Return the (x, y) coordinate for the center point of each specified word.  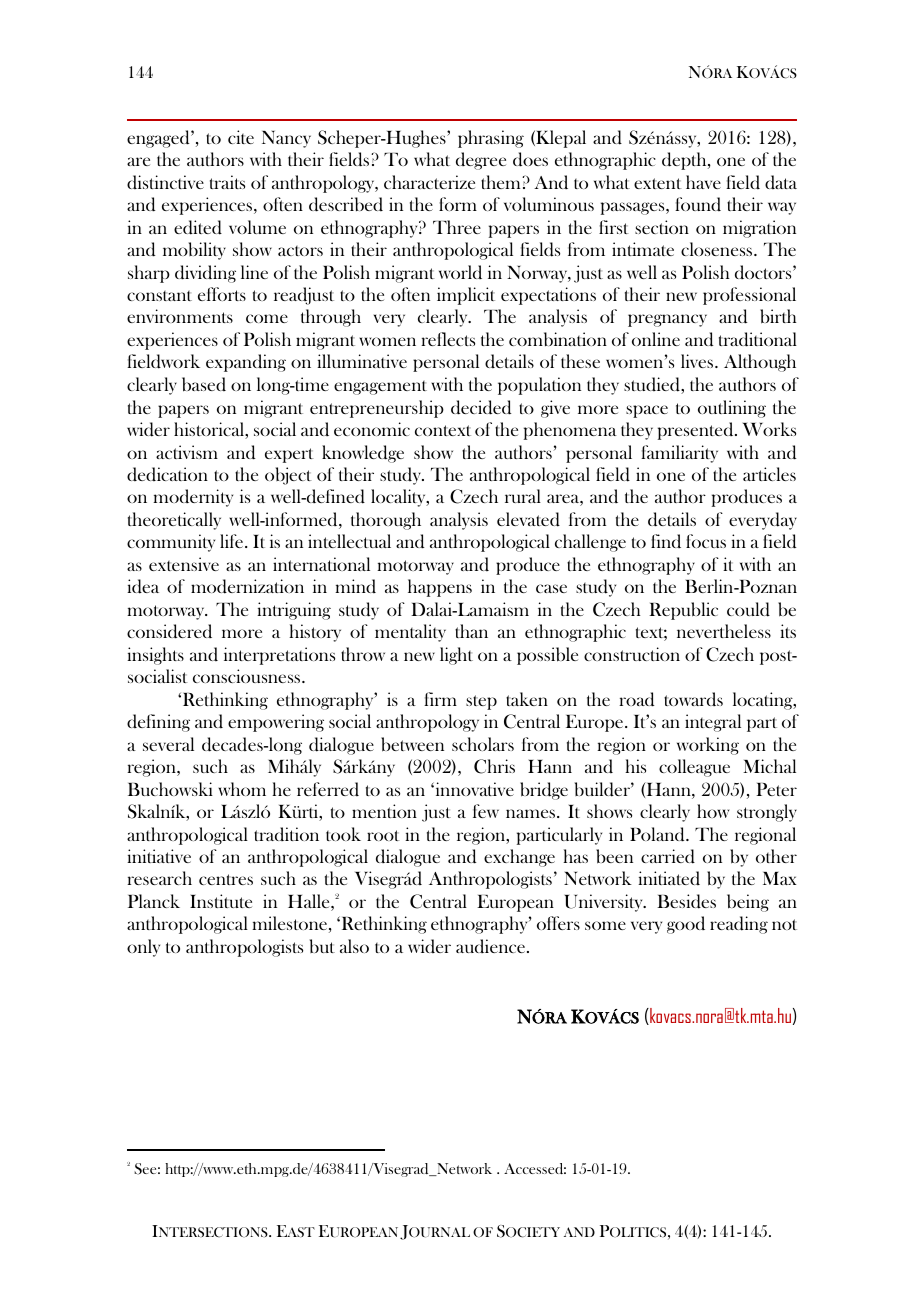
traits (227, 182)
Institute (221, 901)
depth (685, 161)
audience (490, 946)
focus (706, 541)
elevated (528, 519)
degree (481, 161)
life (231, 541)
